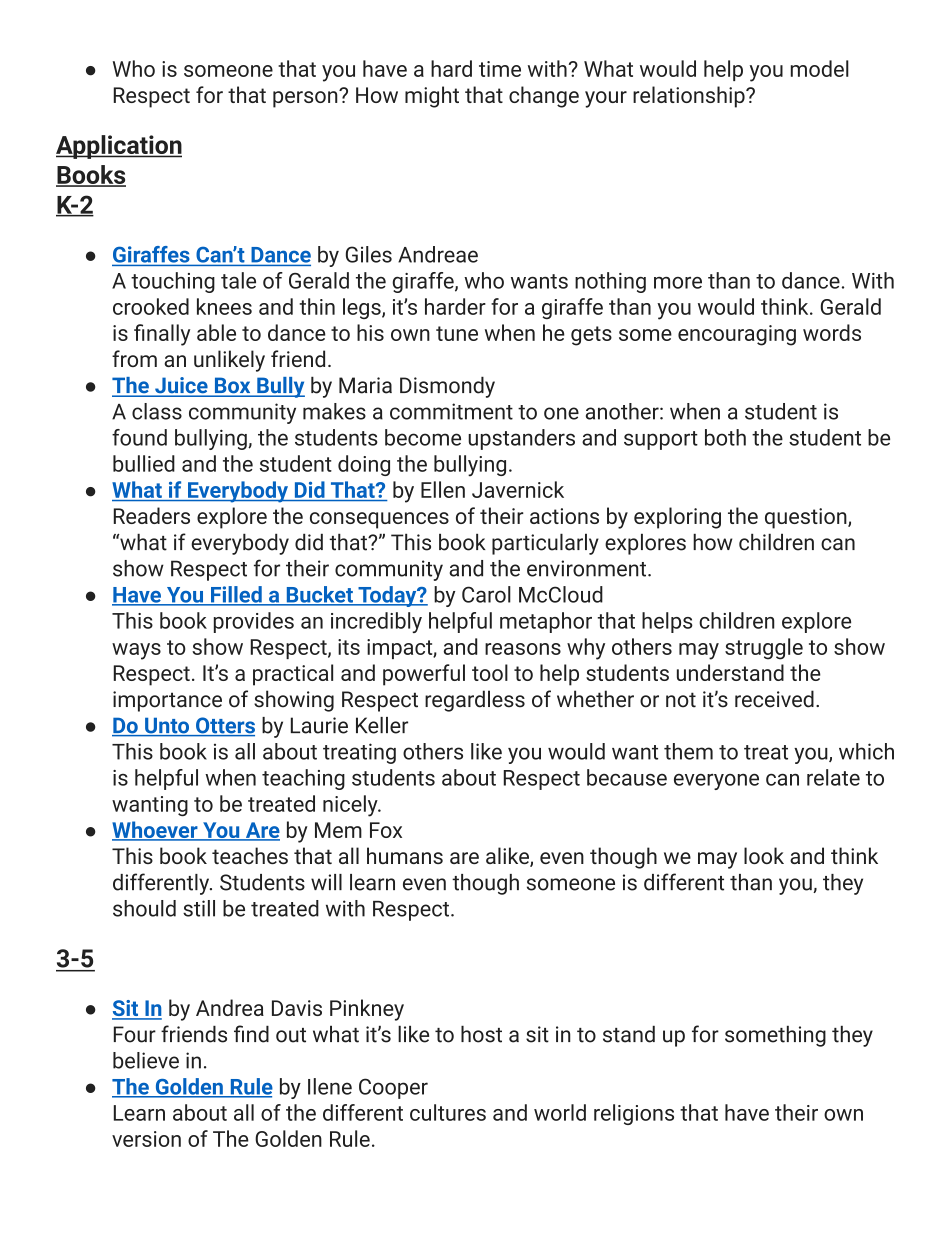 This screenshot has height=1233, width=952. What do you see at coordinates (216, 332) in the screenshot?
I see `able` at bounding box center [216, 332].
